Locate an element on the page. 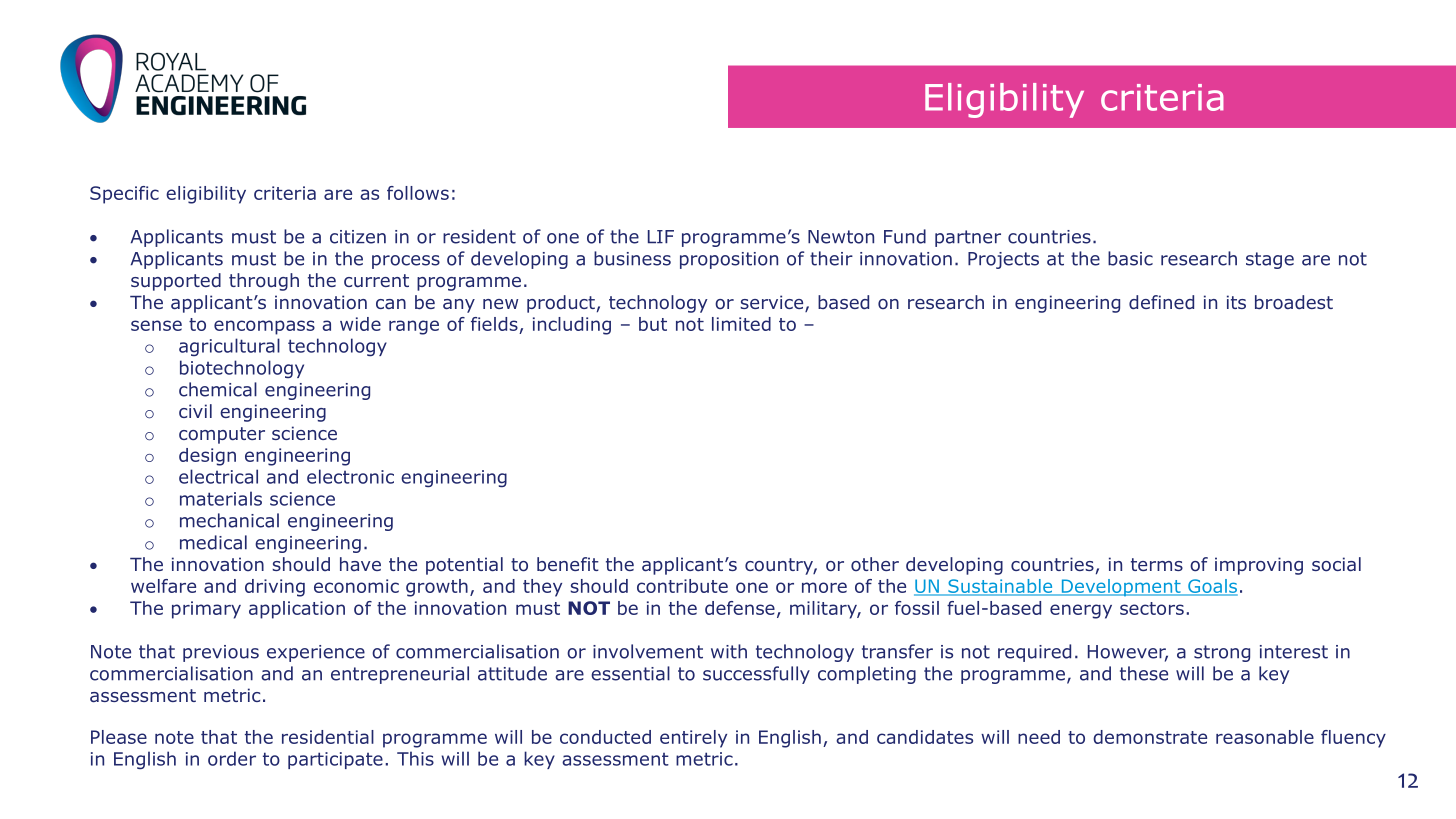 This page has height=819, width=1456. basic is located at coordinates (1130, 258).
